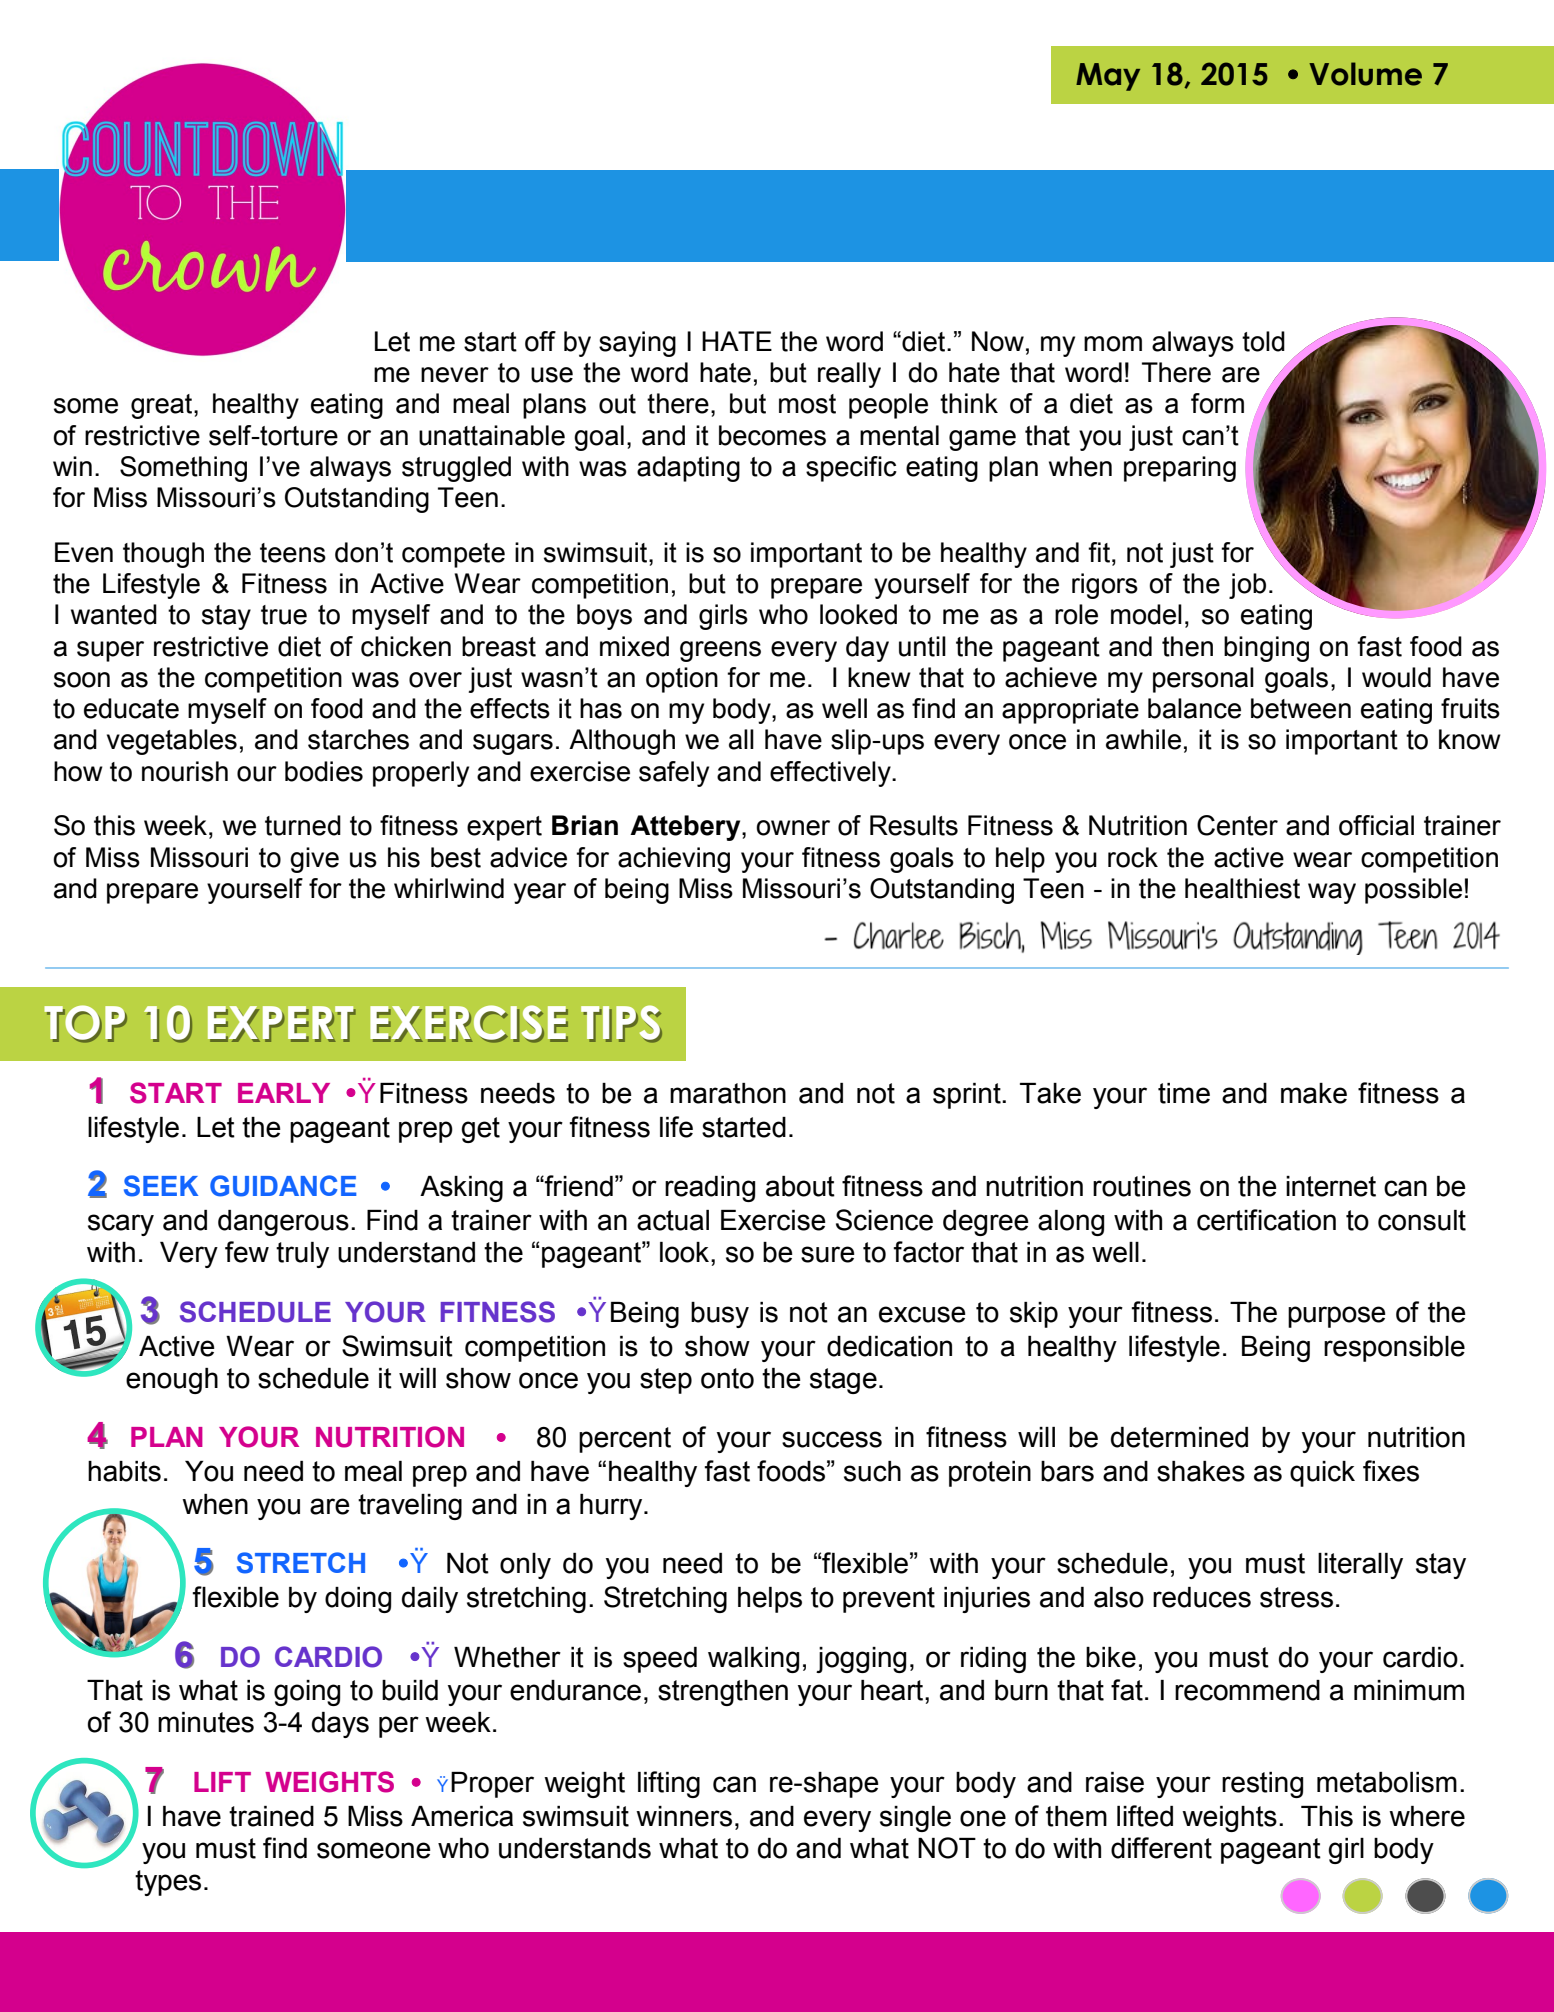 The image size is (1554, 2012). Describe the element at coordinates (1242, 888) in the page. I see `healthiest` at that location.
